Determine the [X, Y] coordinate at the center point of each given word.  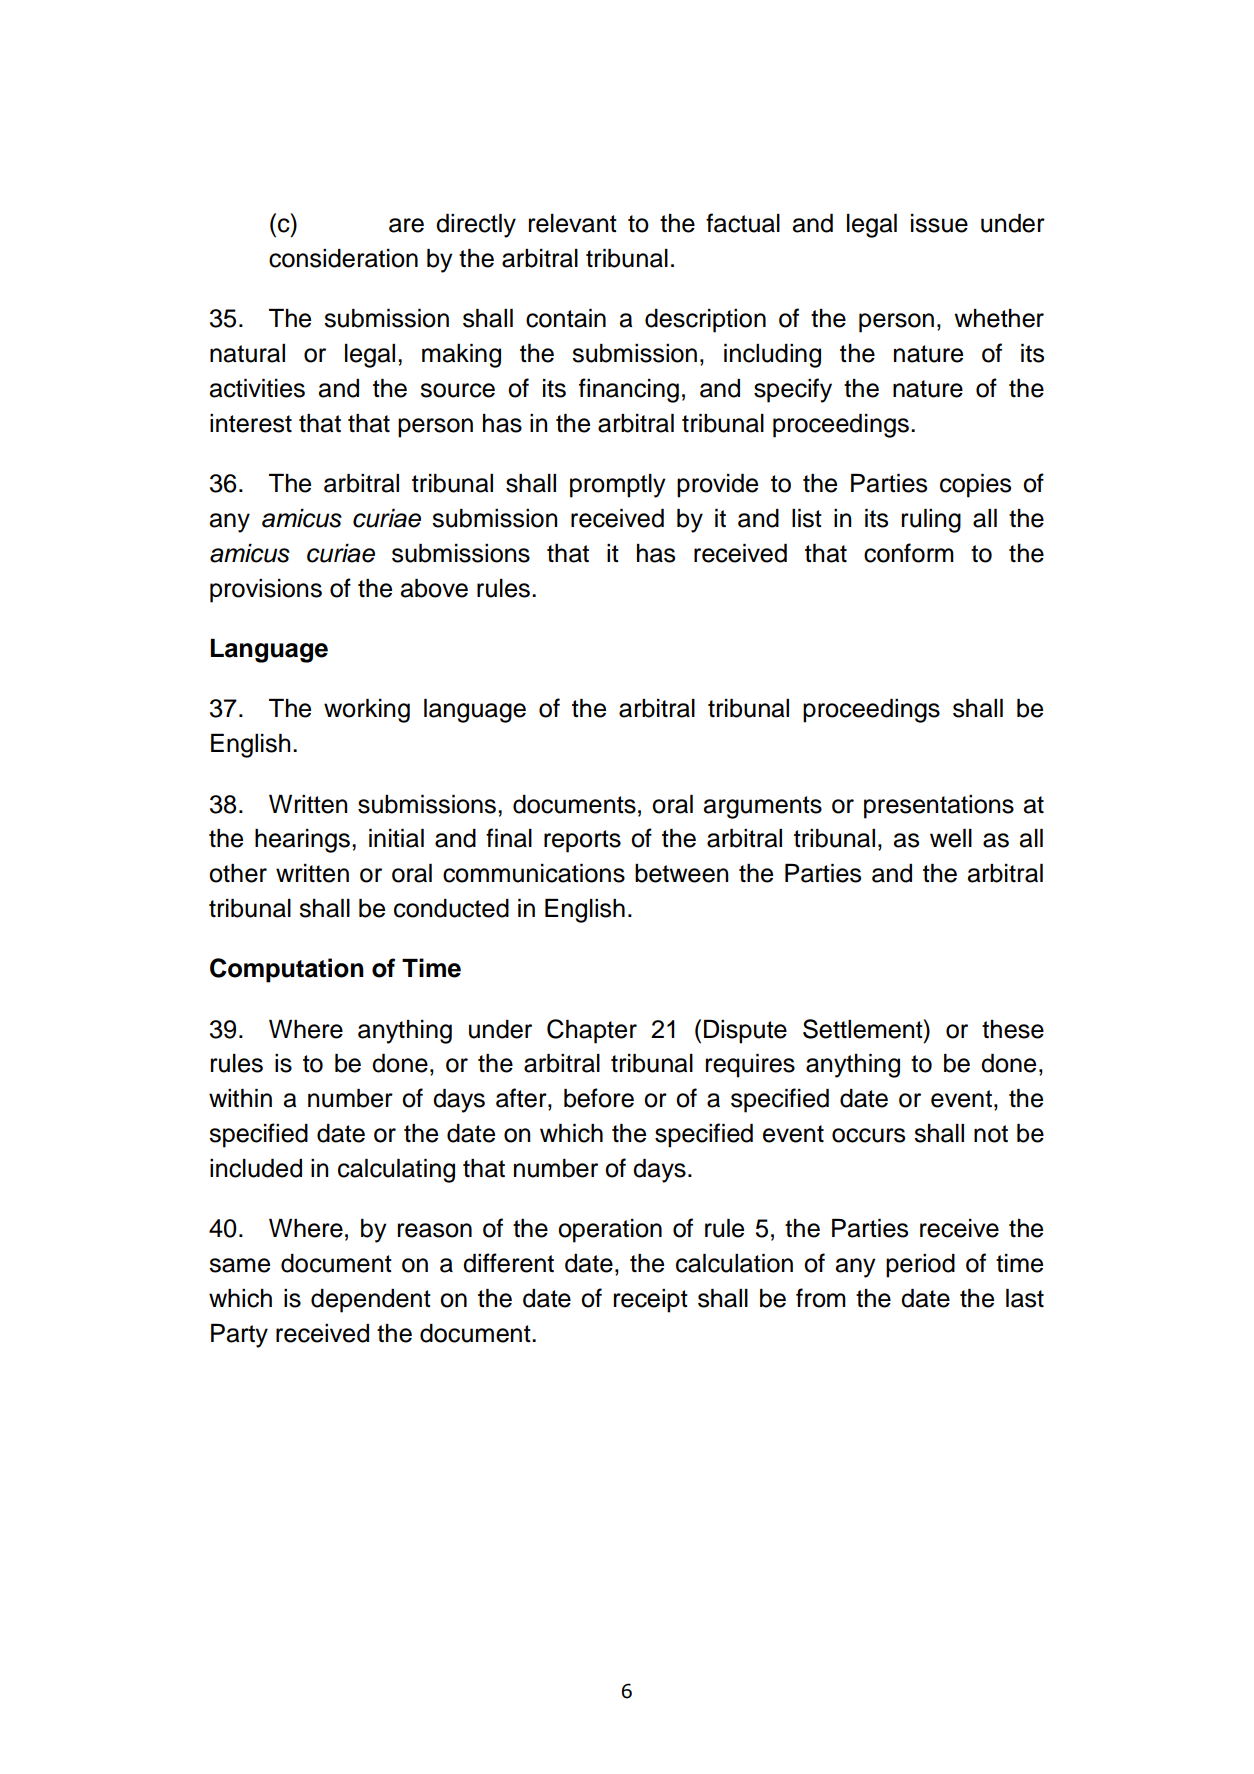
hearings [302, 841]
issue [939, 223]
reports [582, 841]
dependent [371, 1301]
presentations [939, 807]
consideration [343, 258]
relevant [573, 223]
